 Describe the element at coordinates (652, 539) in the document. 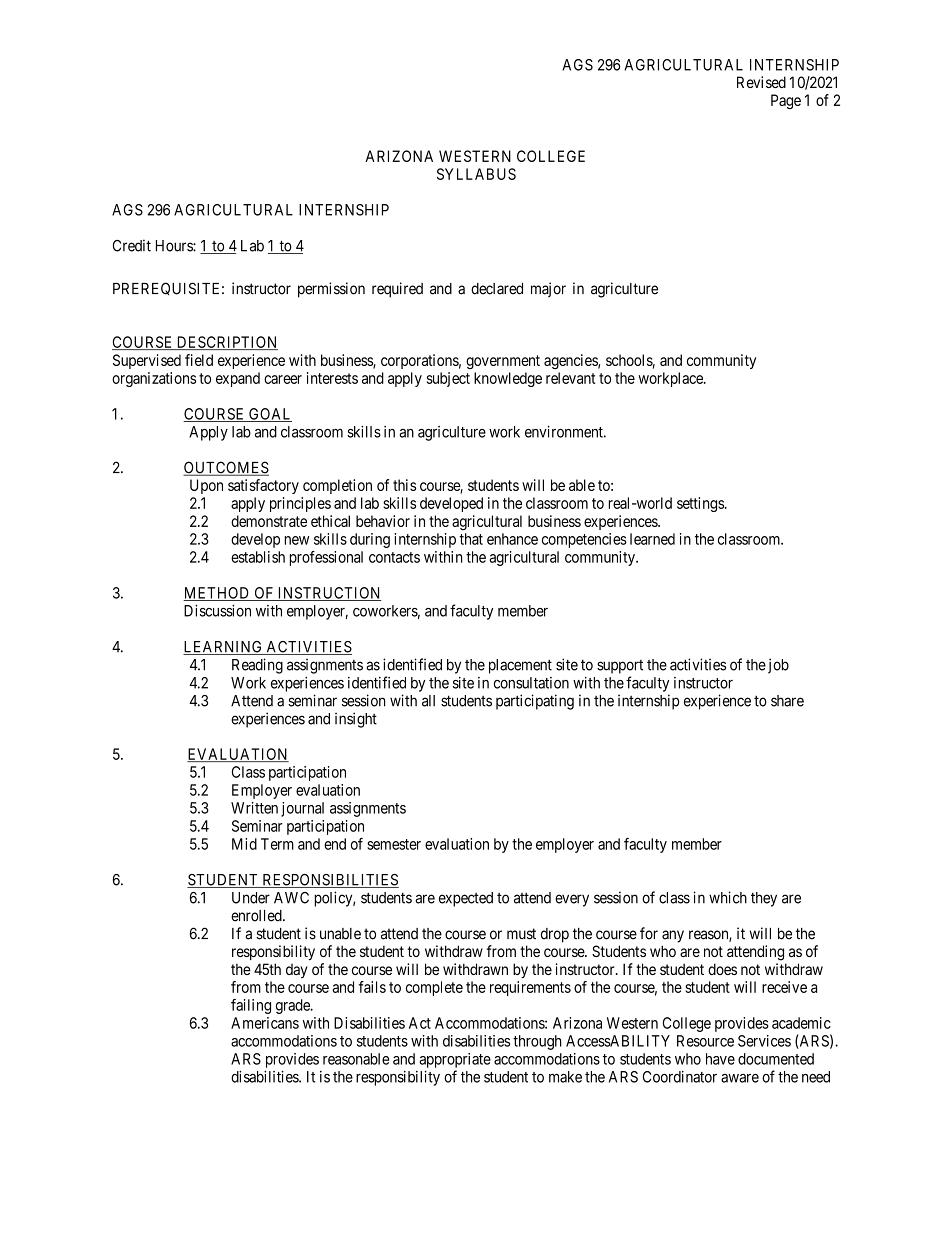

I see `learned` at that location.
